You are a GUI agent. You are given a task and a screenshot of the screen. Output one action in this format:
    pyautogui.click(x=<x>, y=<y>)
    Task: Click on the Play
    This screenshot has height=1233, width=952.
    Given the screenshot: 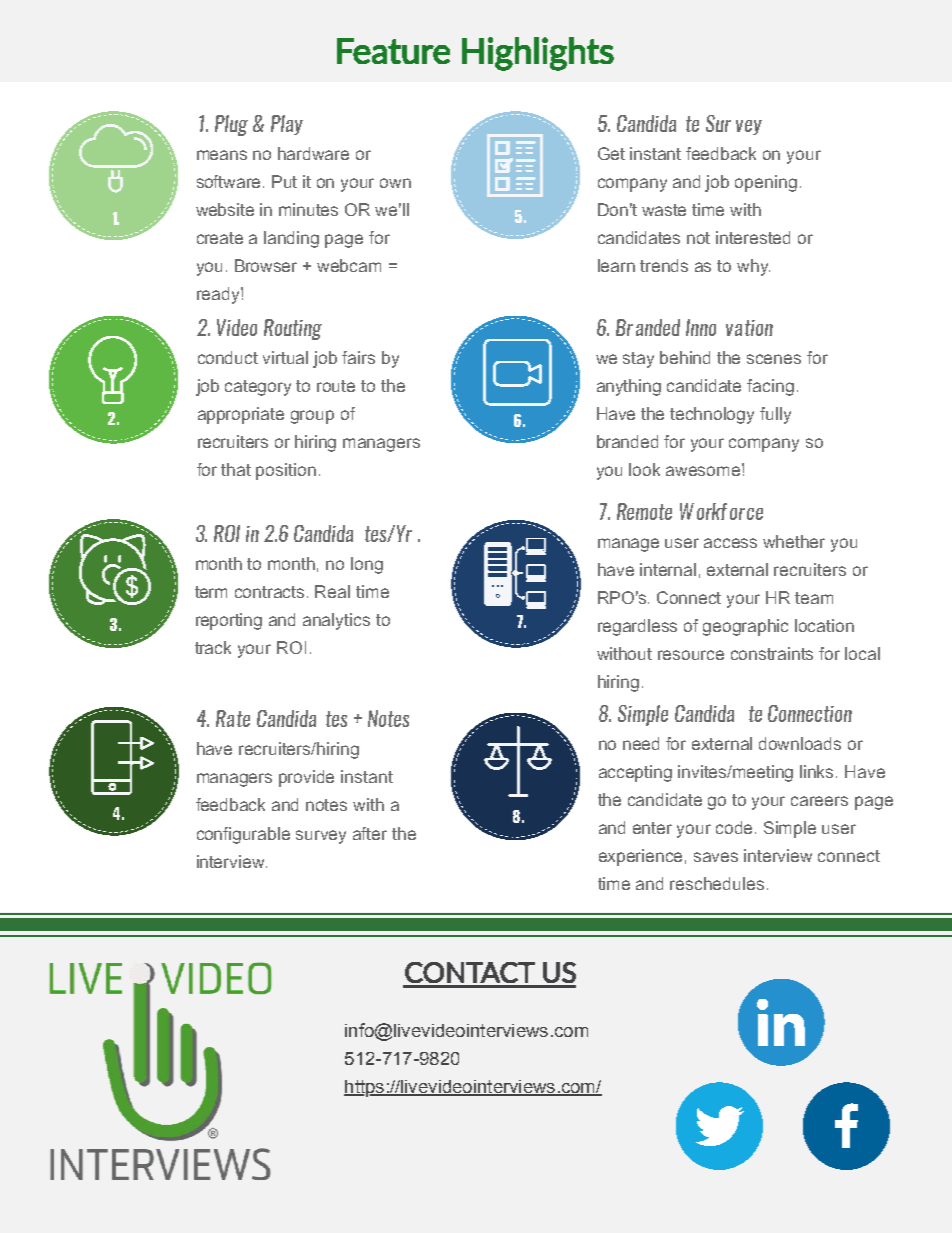 What is the action you would take?
    pyautogui.click(x=287, y=125)
